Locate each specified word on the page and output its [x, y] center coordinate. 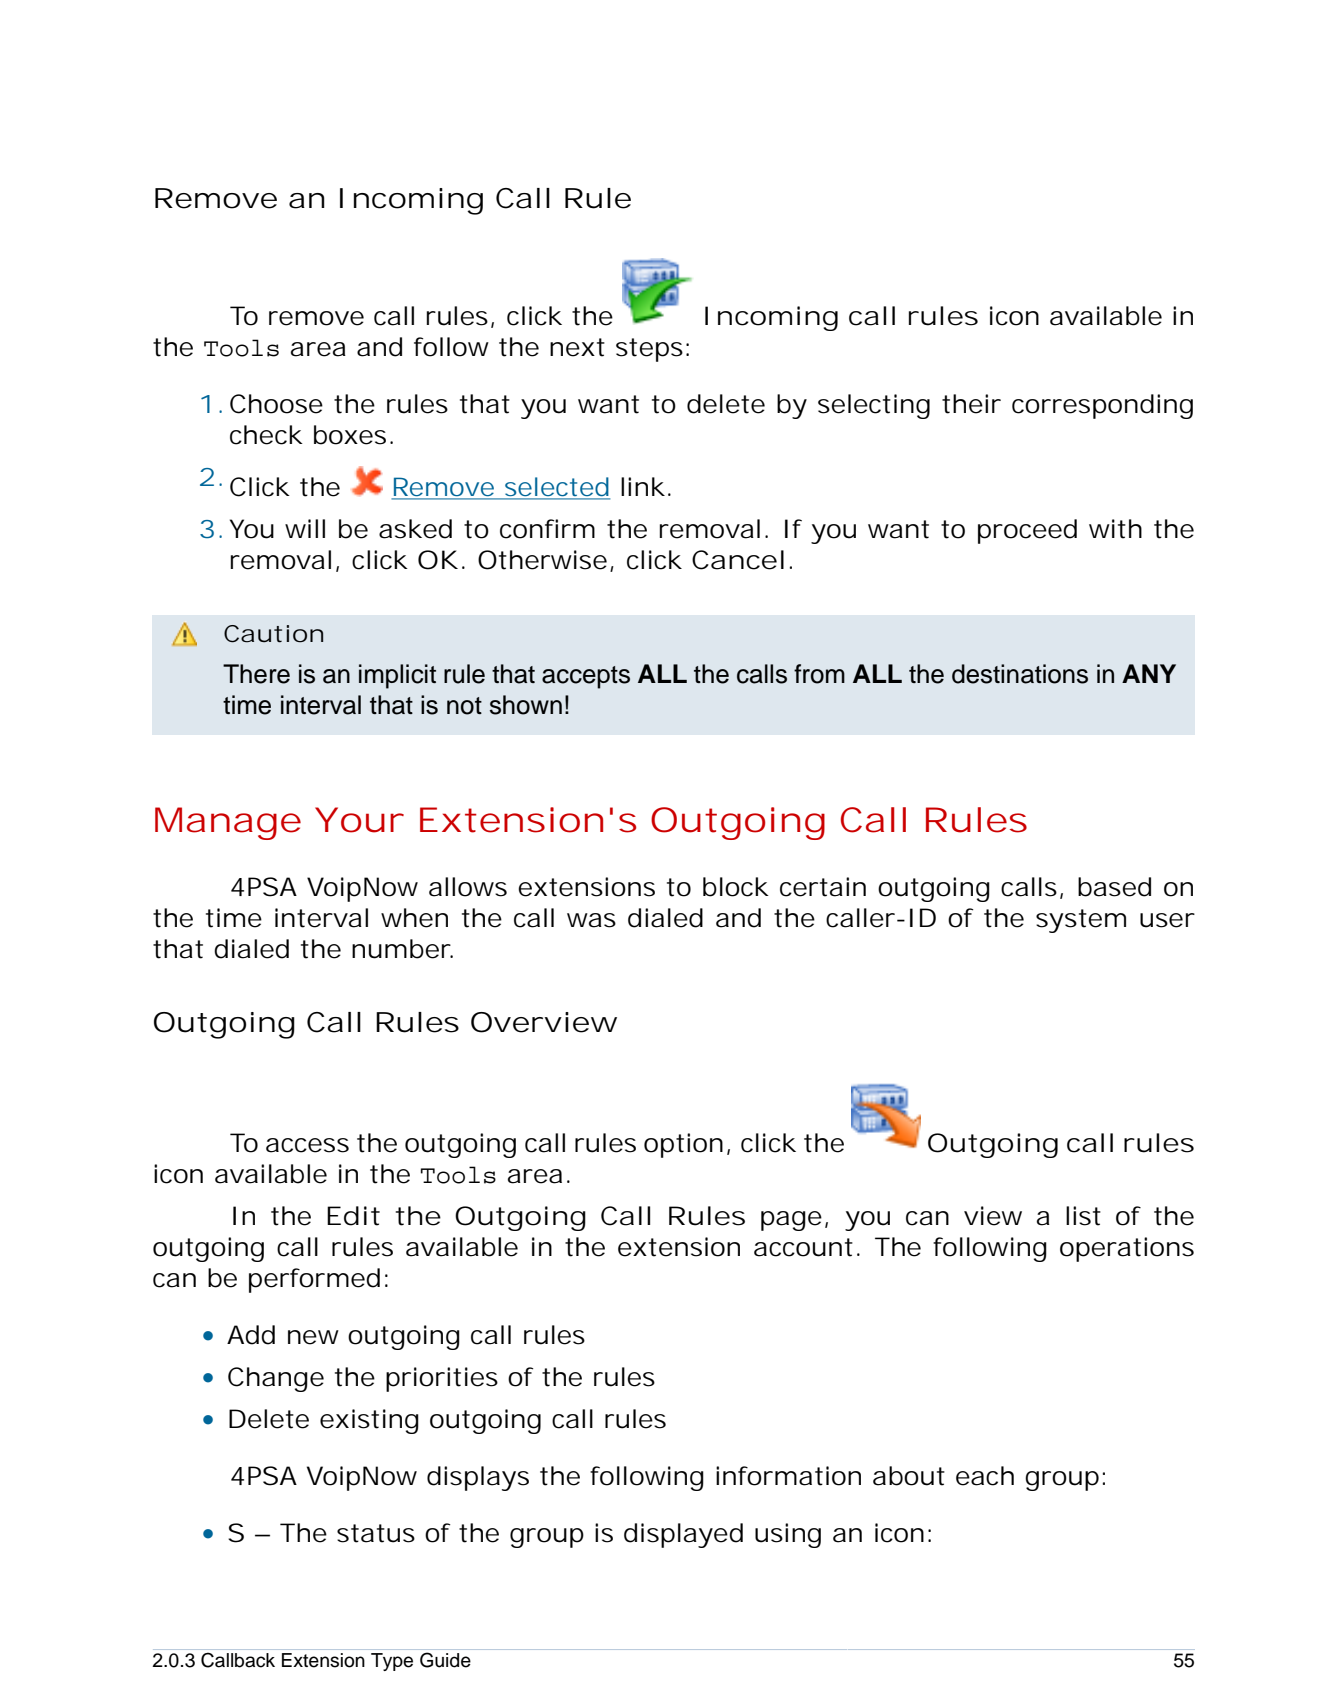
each [985, 1476]
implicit [397, 676]
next [577, 347]
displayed [683, 1535]
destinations [1020, 674]
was [591, 920]
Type [392, 1662]
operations [1127, 1249]
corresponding [1102, 406]
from [819, 674]
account [803, 1247]
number [402, 949]
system [1081, 921]
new [313, 1337]
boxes [350, 435]
